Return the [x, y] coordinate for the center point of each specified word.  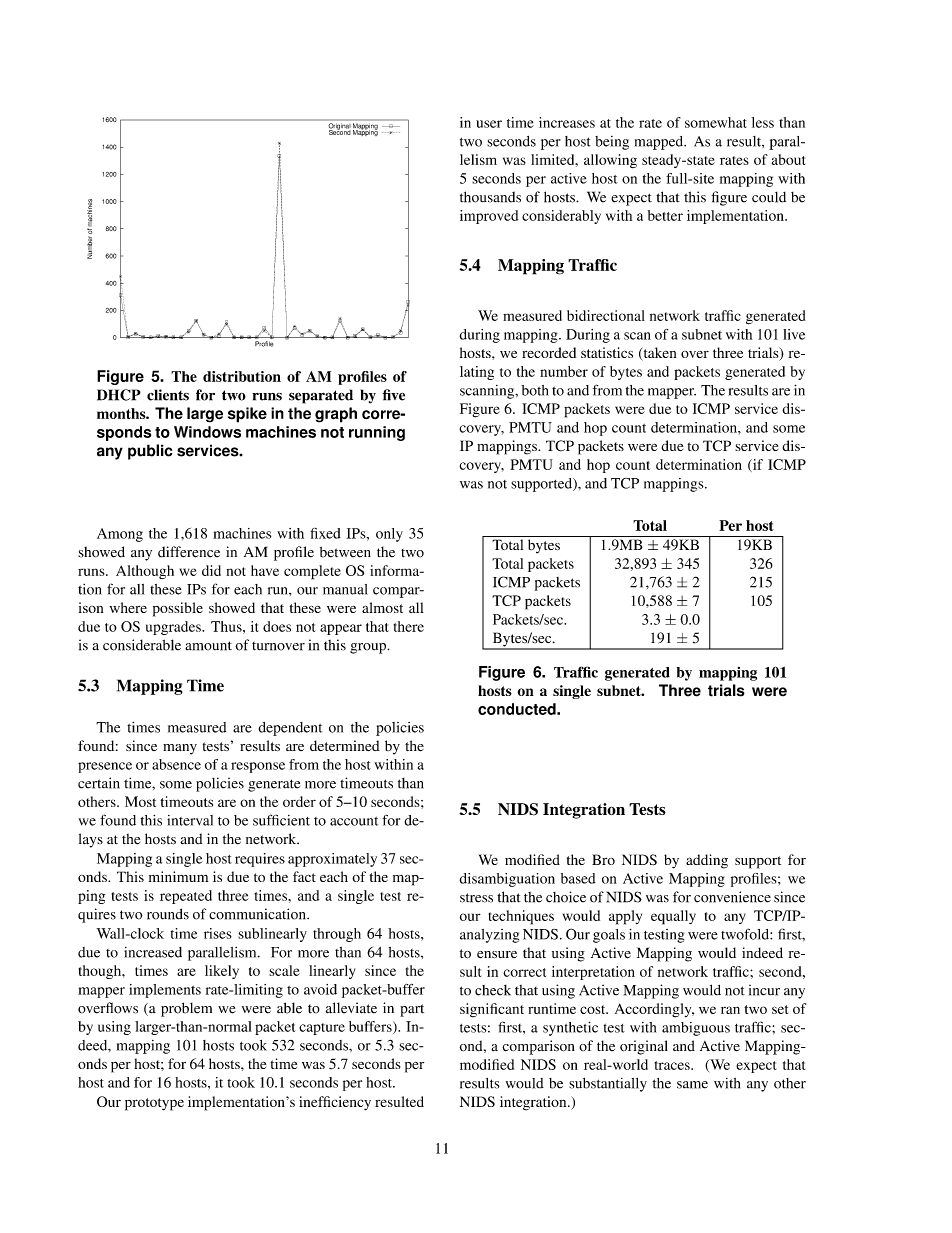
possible [178, 609]
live [794, 334]
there [409, 626]
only [389, 535]
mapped [660, 143]
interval [190, 820]
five [394, 395]
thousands [490, 197]
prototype [154, 1104]
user [489, 124]
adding [707, 861]
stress [476, 898]
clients [168, 395]
